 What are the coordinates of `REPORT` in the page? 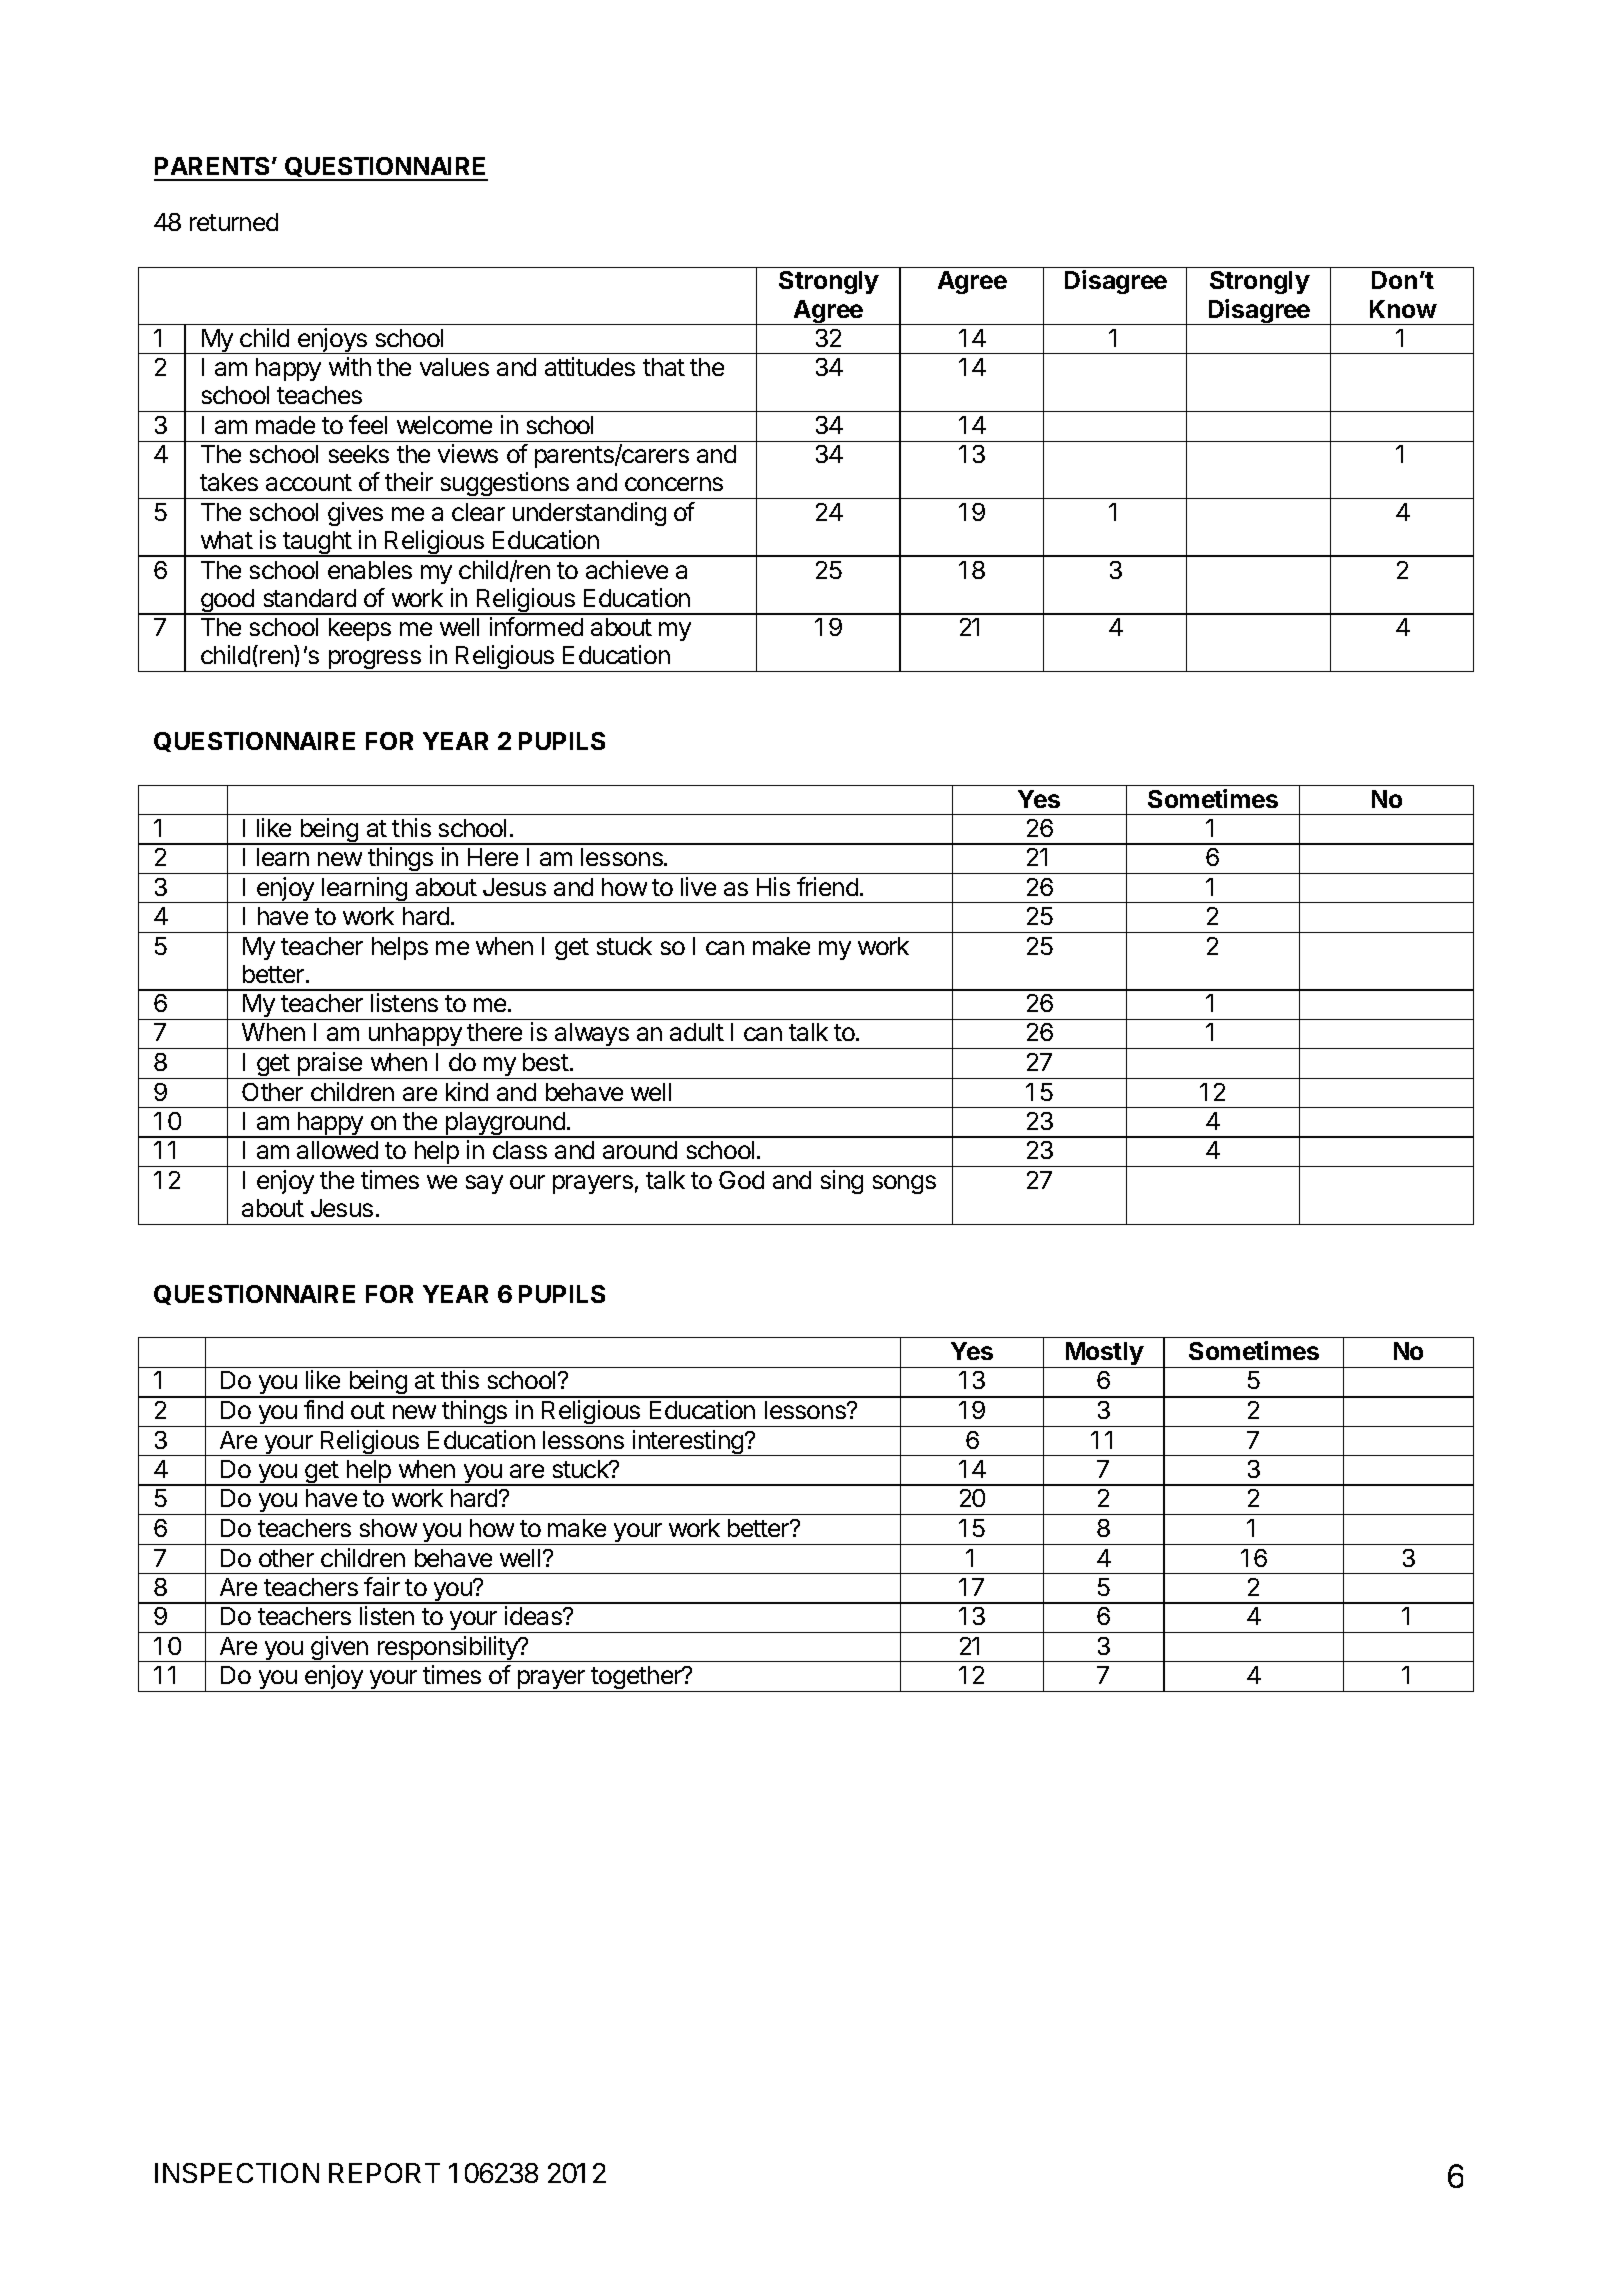 It's located at (384, 2173).
